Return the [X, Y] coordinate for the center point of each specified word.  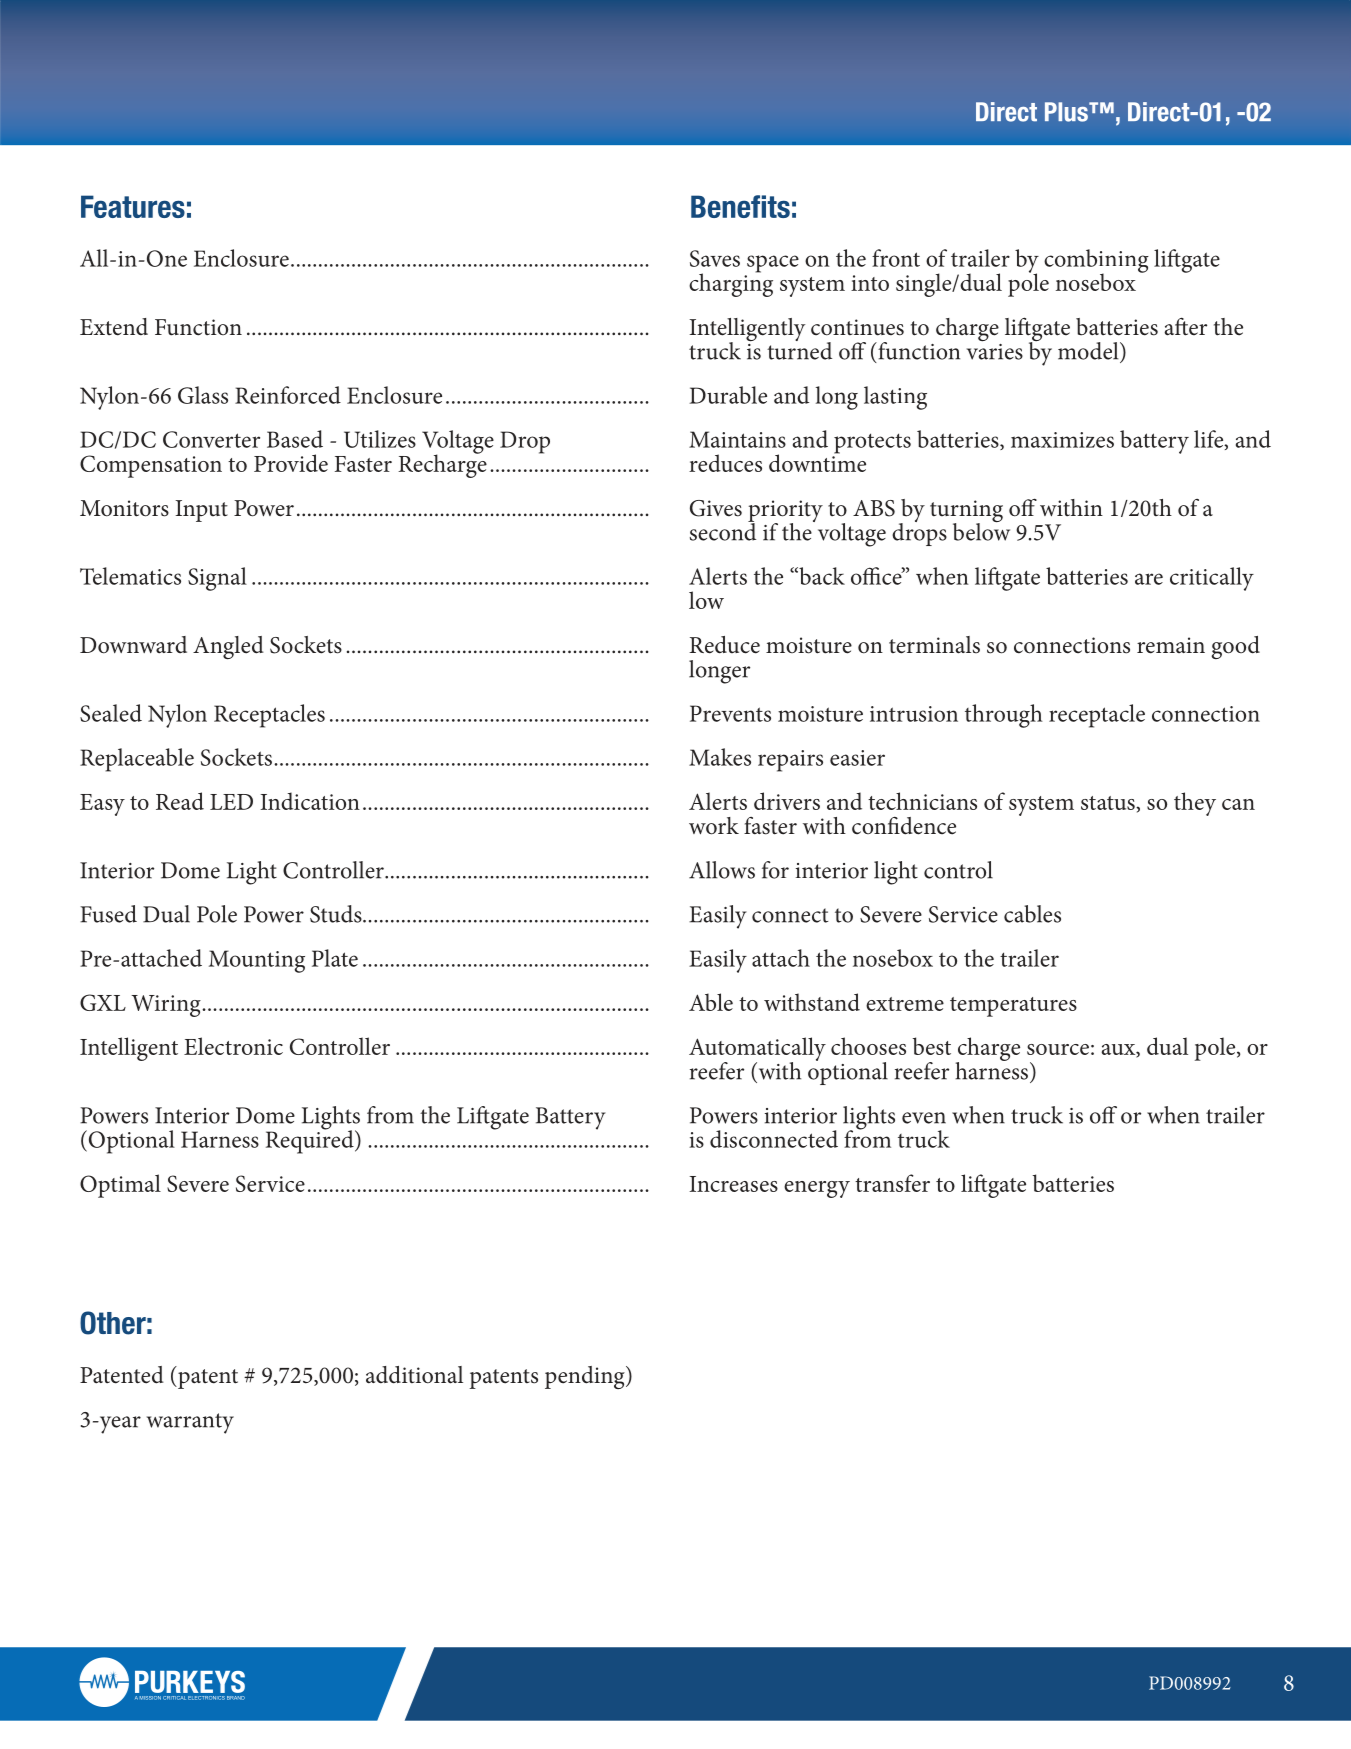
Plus [1067, 112]
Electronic [233, 1046]
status [1109, 803]
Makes [720, 757]
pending [586, 1377]
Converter [211, 439]
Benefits [740, 206]
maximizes [1062, 440]
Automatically [757, 1050]
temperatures [1013, 1007]
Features [133, 206]
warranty [190, 1423]
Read [180, 801]
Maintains [737, 439]
